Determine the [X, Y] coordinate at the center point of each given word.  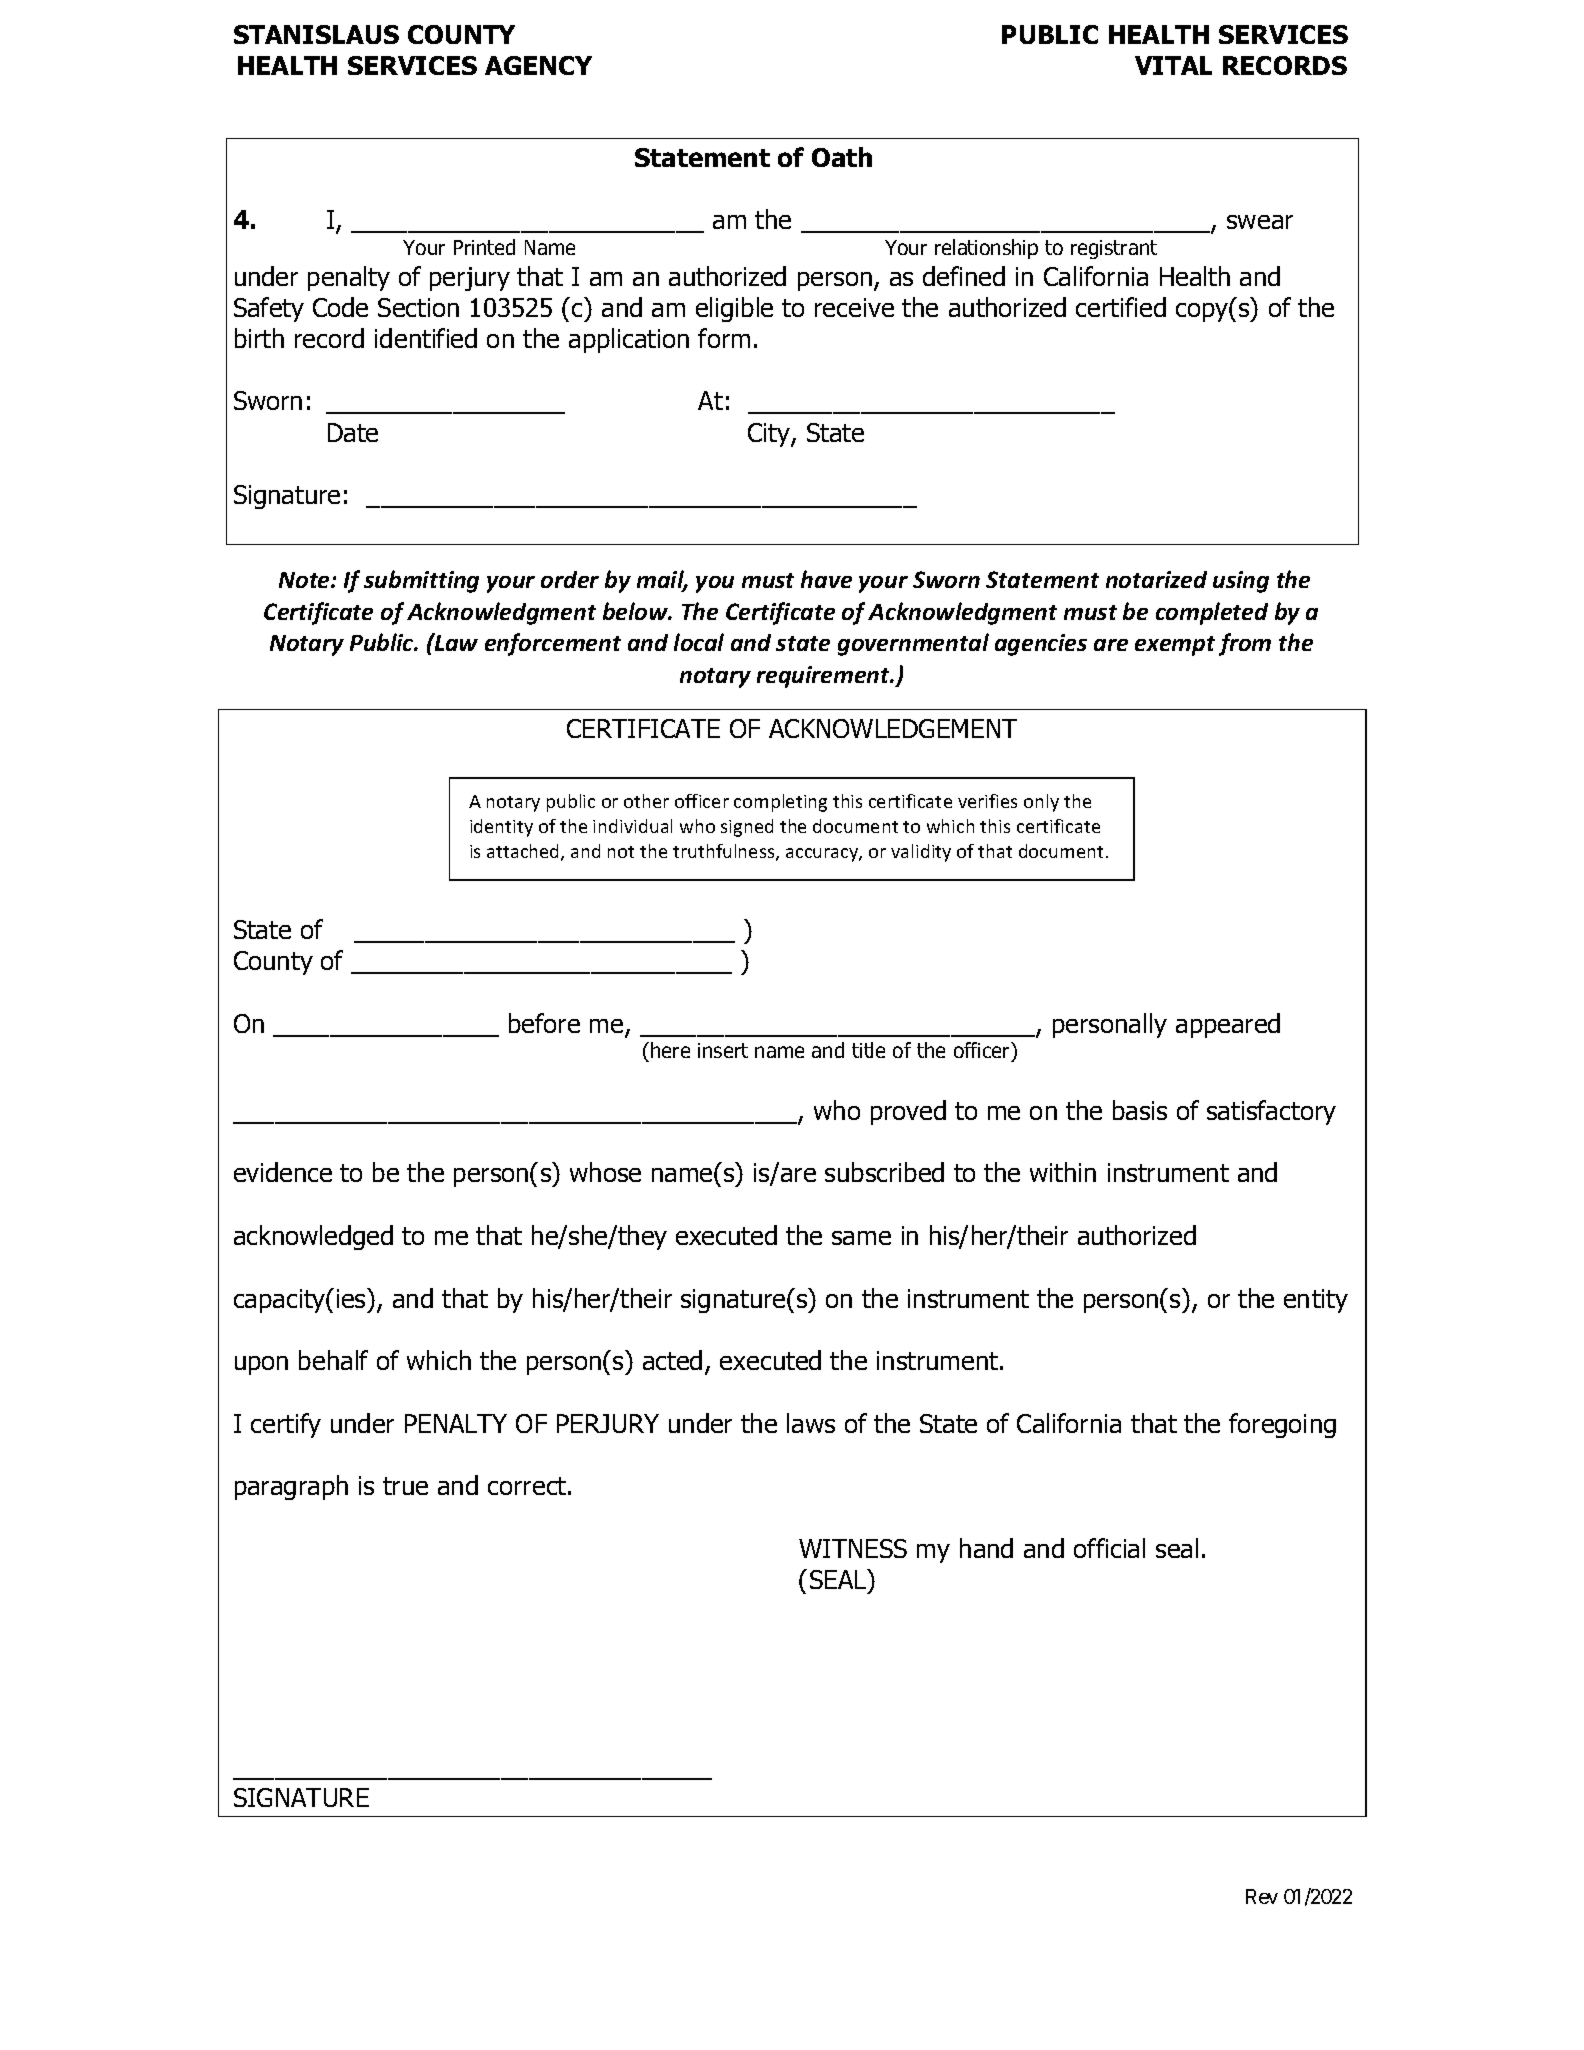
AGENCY [538, 65]
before [544, 1023]
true [405, 1486]
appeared [1228, 1025]
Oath [842, 157]
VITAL [1173, 65]
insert [723, 1050]
